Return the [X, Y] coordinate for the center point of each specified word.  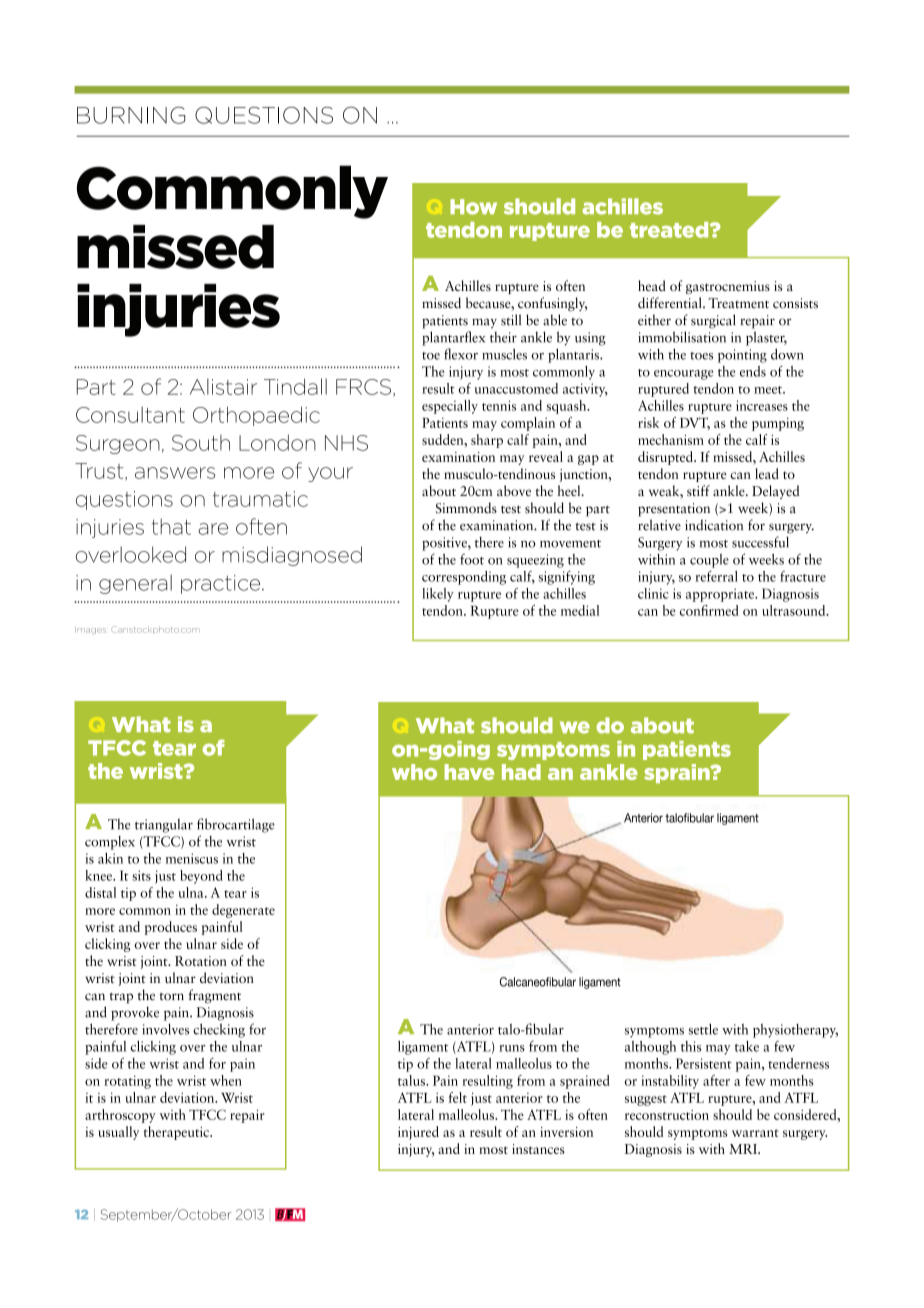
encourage [683, 375]
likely [438, 595]
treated [670, 230]
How [473, 207]
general [135, 584]
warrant [755, 1133]
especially [450, 407]
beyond [201, 877]
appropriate [721, 595]
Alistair [223, 386]
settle [703, 1029]
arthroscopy [120, 1116]
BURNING [131, 115]
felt [458, 1097]
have [469, 772]
